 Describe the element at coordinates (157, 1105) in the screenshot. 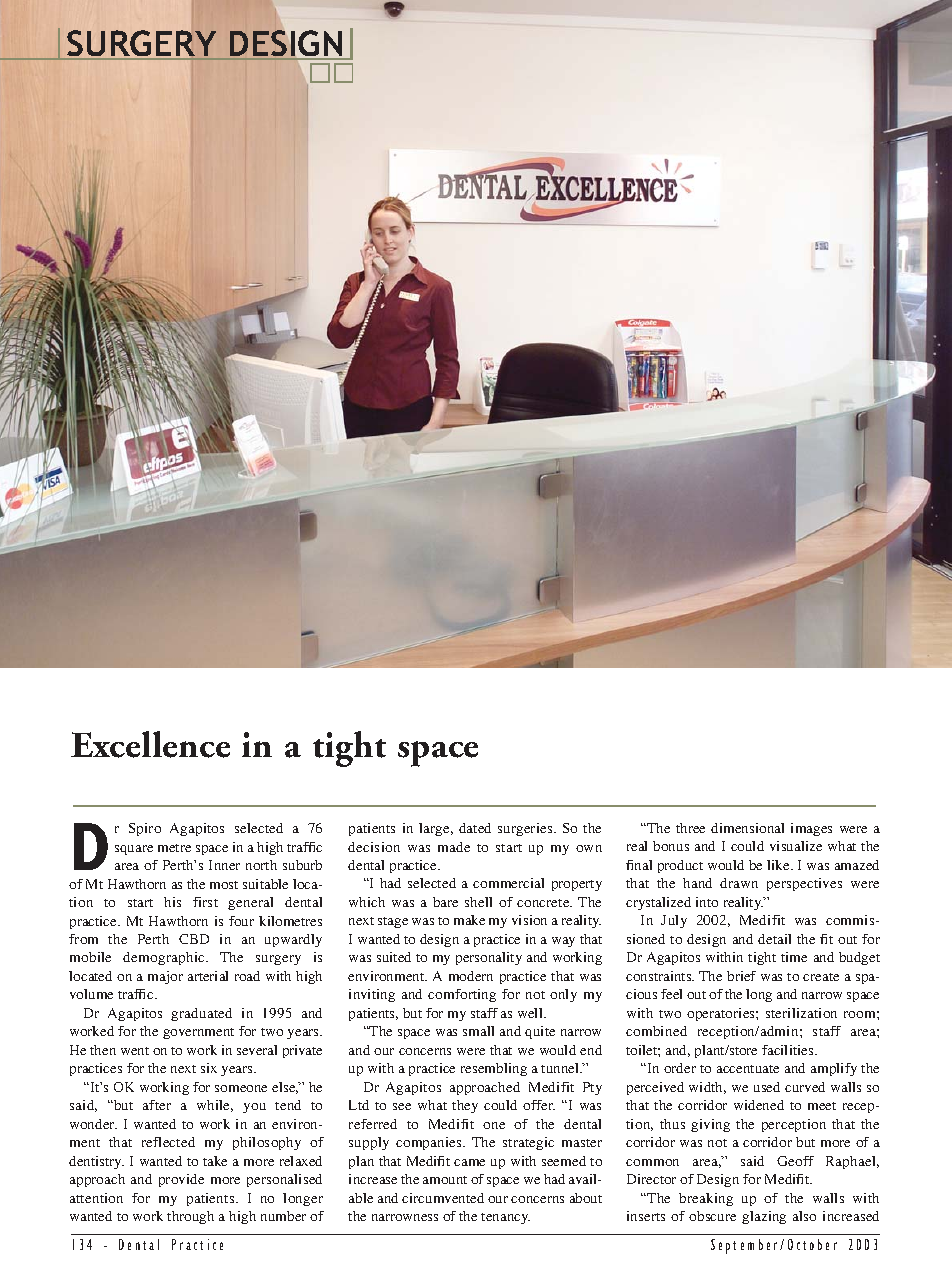

I see `after` at that location.
